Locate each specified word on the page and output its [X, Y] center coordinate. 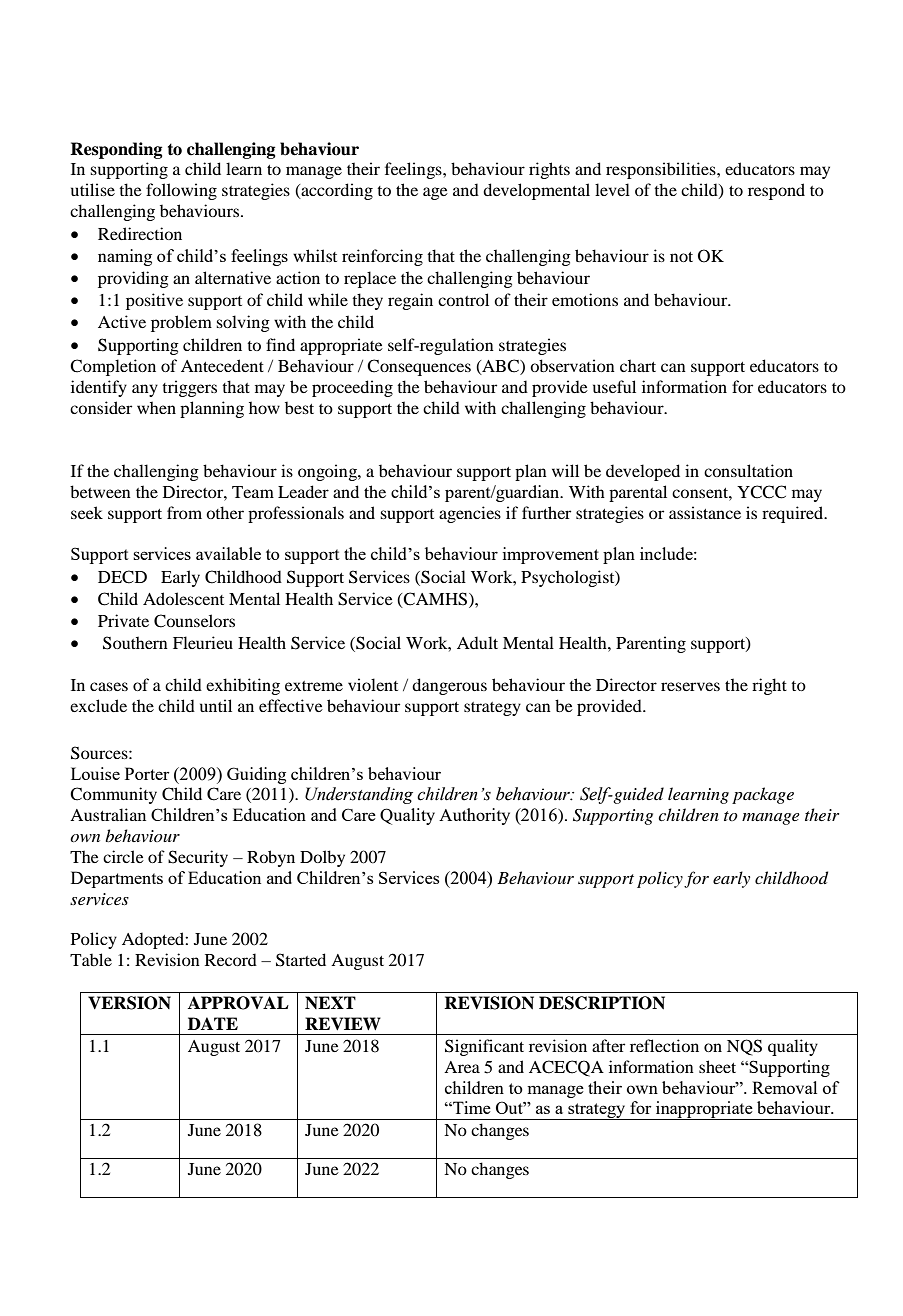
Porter [147, 773]
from [184, 512]
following [181, 191]
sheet [717, 1066]
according [336, 191]
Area [462, 1067]
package [763, 795]
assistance [705, 512]
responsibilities [662, 170]
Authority [474, 816]
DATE [213, 1023]
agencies [470, 514]
